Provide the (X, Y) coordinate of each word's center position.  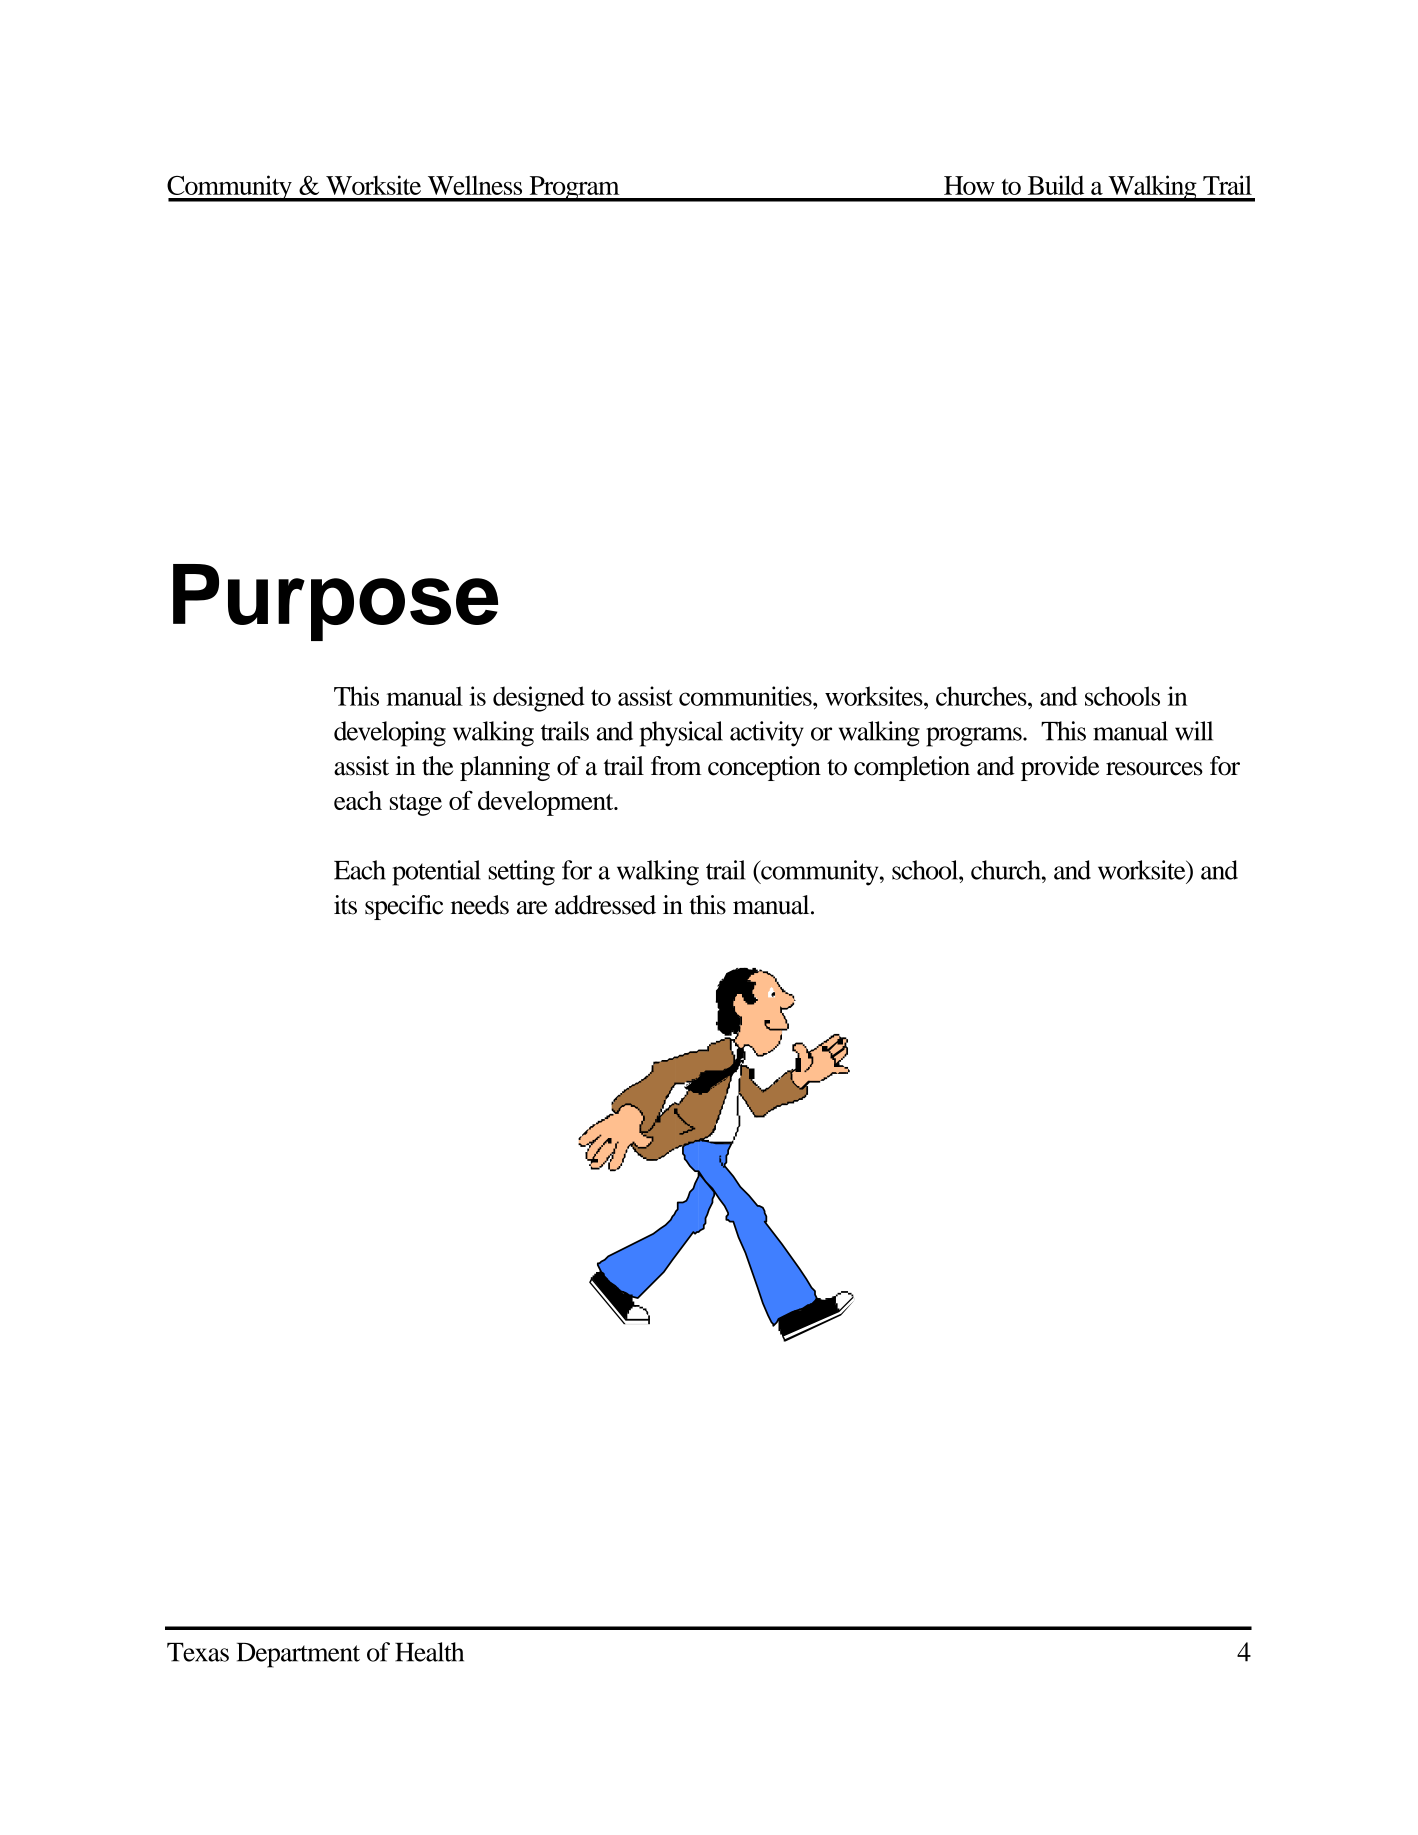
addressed (605, 905)
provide (1060, 768)
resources (1154, 769)
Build (1056, 185)
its (345, 905)
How (969, 185)
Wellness (475, 185)
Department (298, 1655)
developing (390, 734)
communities (746, 696)
